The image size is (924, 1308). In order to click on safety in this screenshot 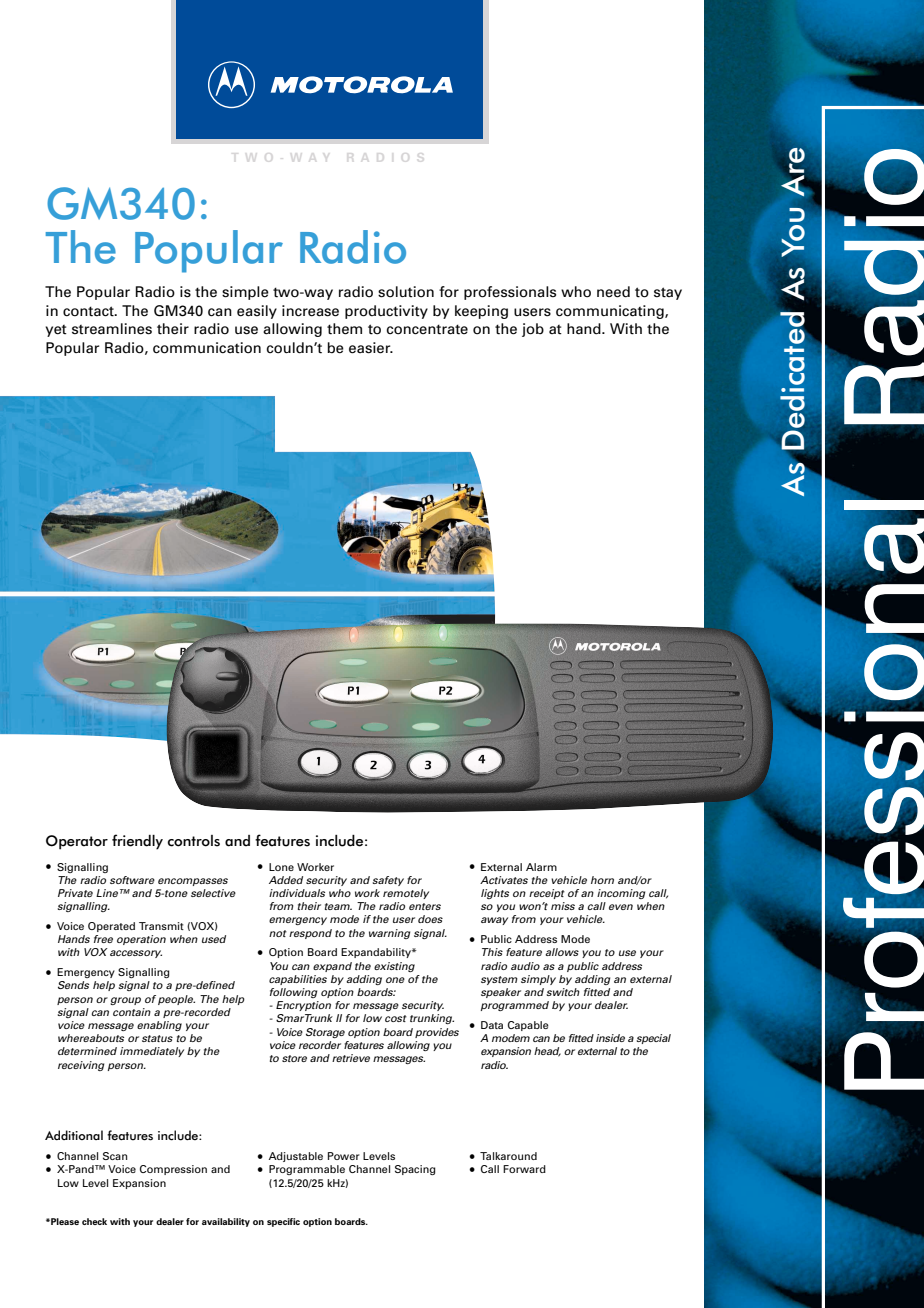, I will do `click(388, 881)`.
